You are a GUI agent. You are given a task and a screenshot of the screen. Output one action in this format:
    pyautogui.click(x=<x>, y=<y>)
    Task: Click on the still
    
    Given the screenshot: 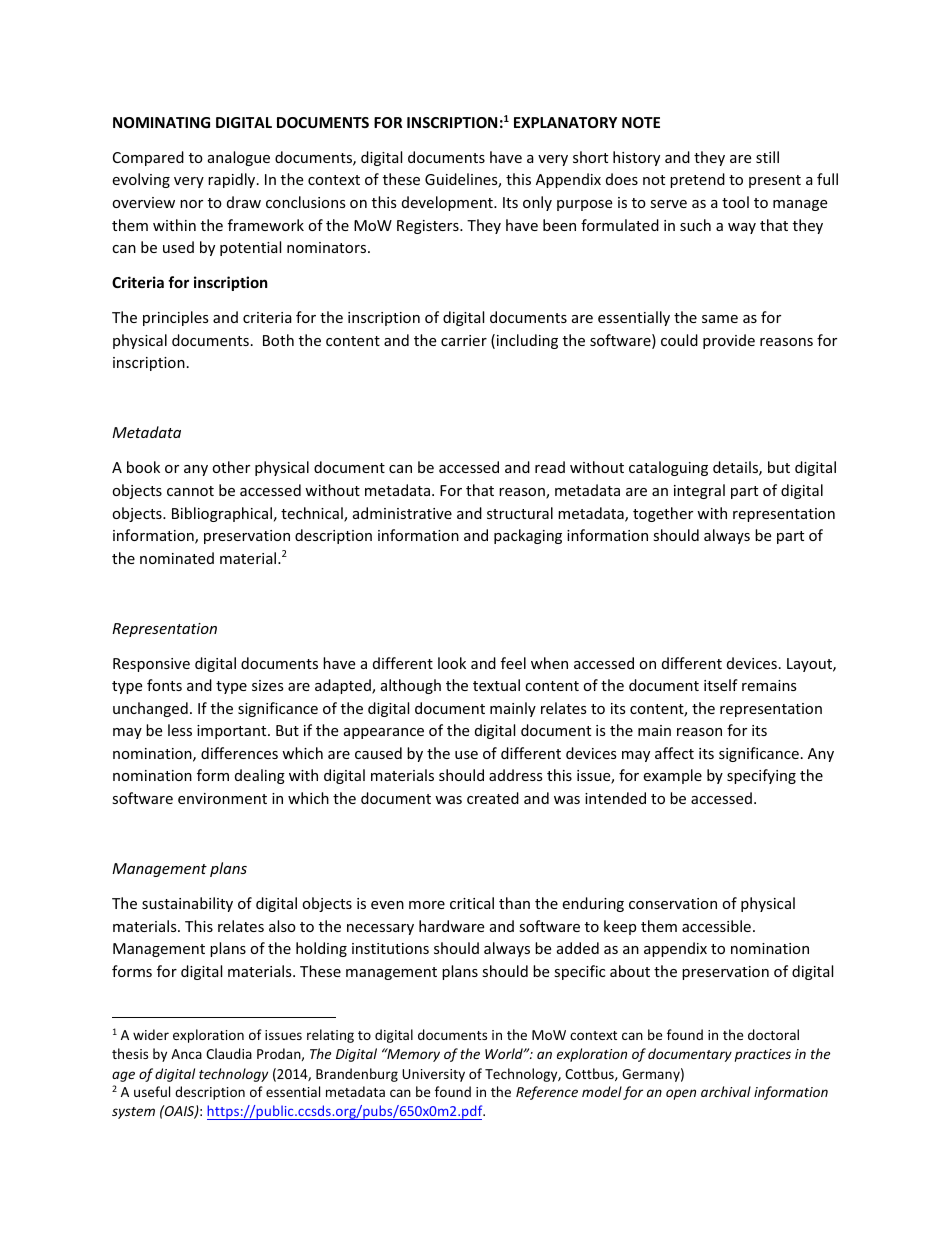 What is the action you would take?
    pyautogui.click(x=767, y=157)
